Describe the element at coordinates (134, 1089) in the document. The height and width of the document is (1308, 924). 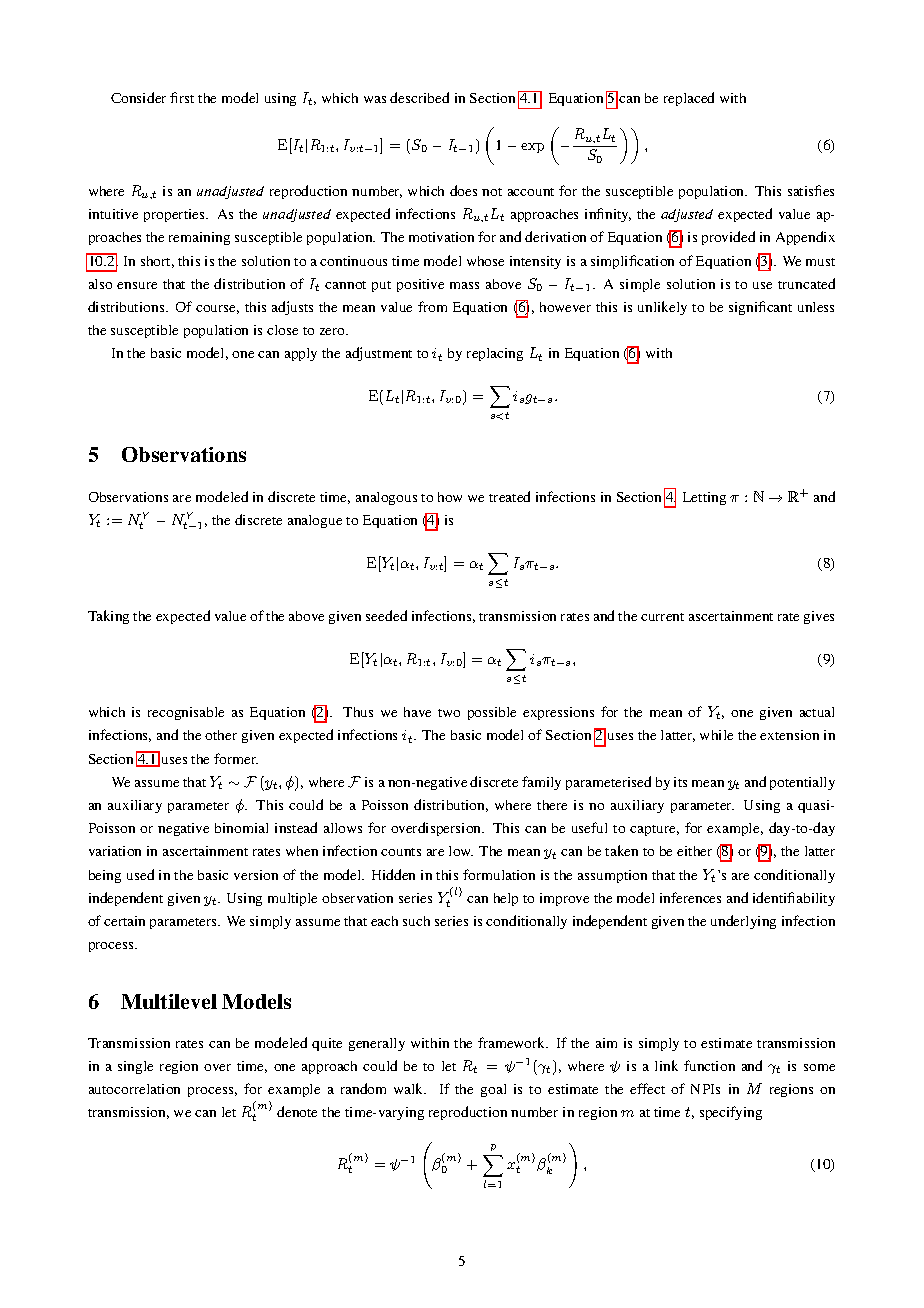
I see `autocorrelation` at that location.
